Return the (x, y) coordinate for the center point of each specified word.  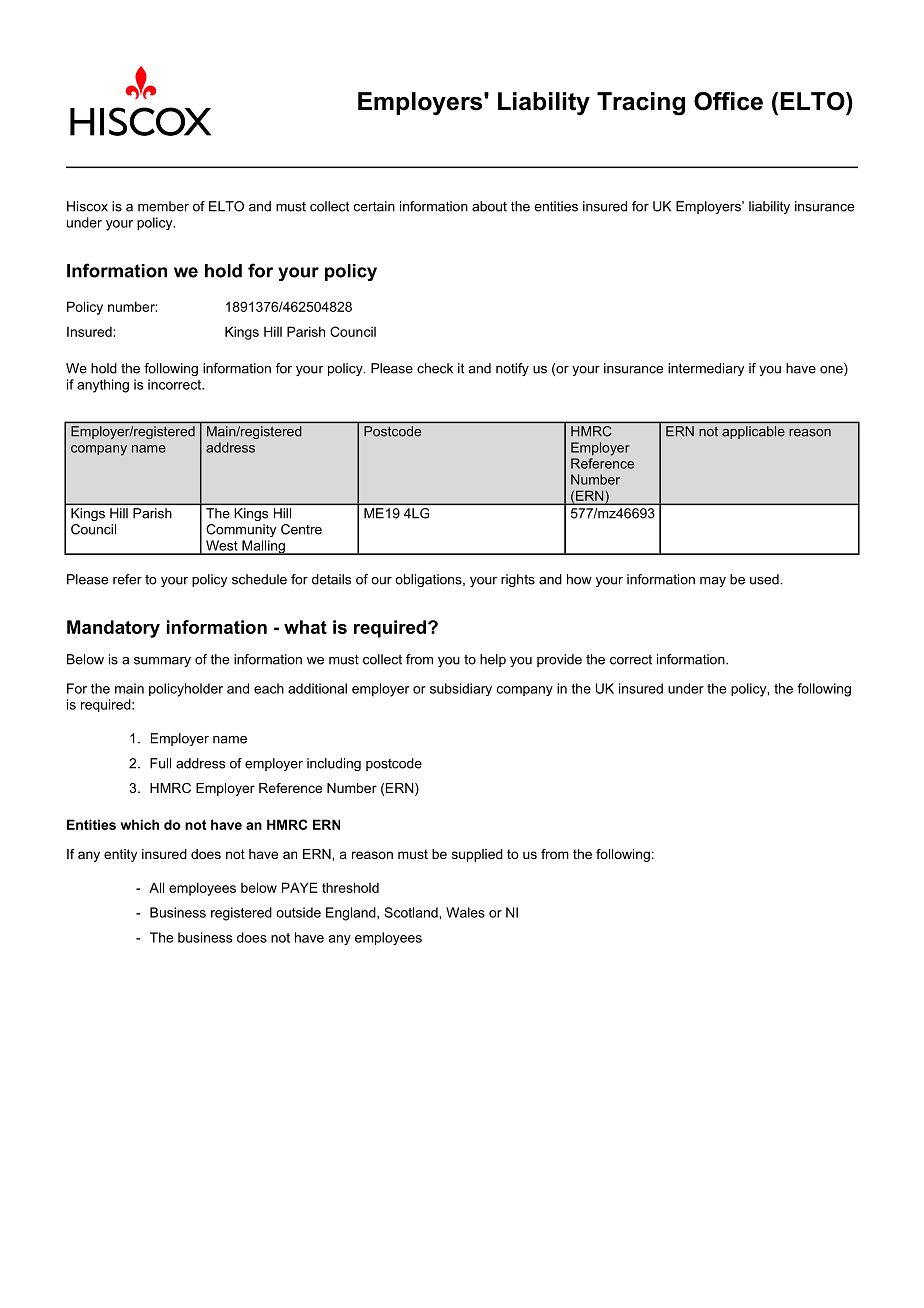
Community (241, 530)
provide (559, 660)
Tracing (641, 104)
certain (374, 206)
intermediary (706, 369)
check (435, 368)
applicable (753, 432)
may (713, 582)
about (489, 206)
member (163, 206)
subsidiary (461, 689)
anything (103, 386)
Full (160, 763)
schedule (259, 579)
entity (120, 855)
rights (518, 580)
